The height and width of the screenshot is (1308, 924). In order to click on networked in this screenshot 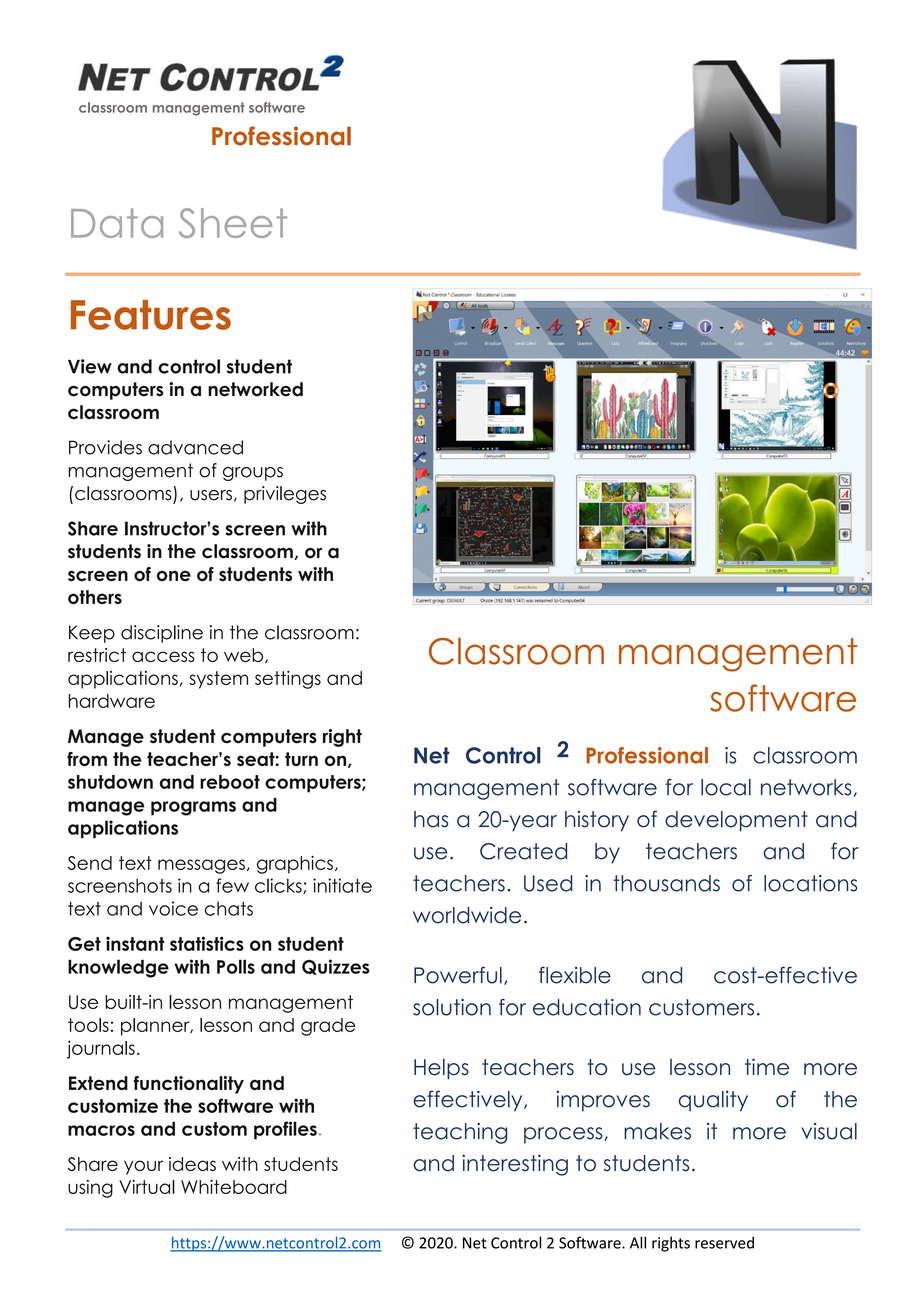, I will do `click(255, 389)`.
